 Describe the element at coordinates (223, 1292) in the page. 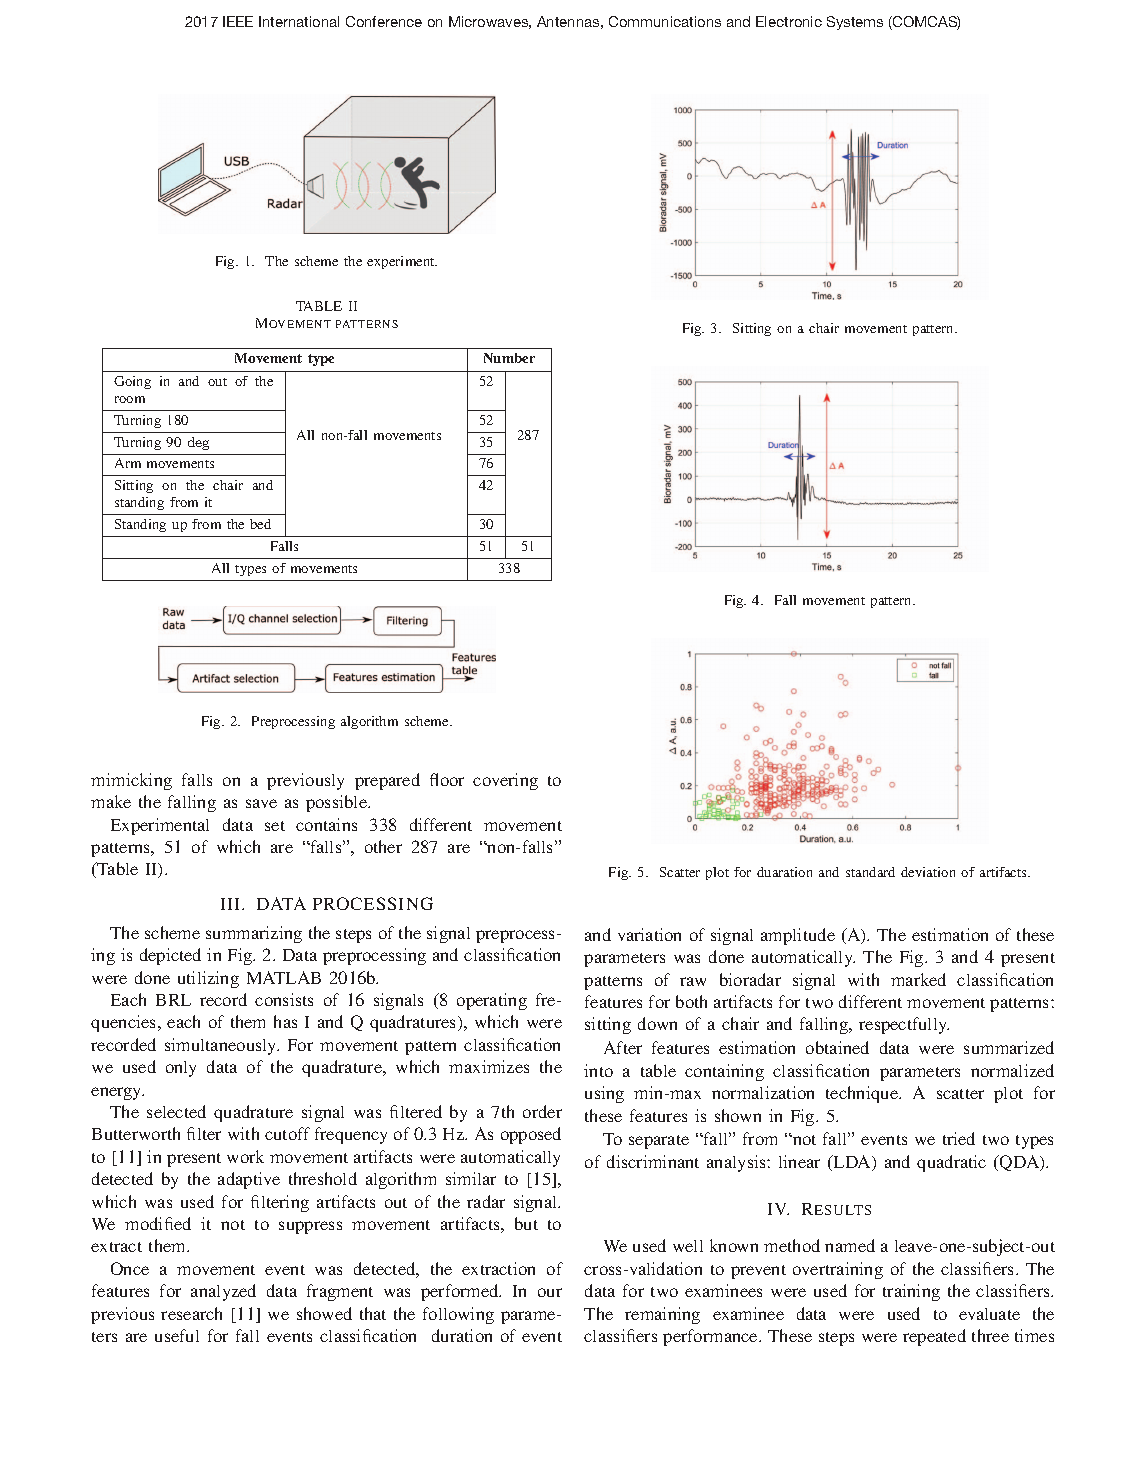

I see `analyzed` at that location.
